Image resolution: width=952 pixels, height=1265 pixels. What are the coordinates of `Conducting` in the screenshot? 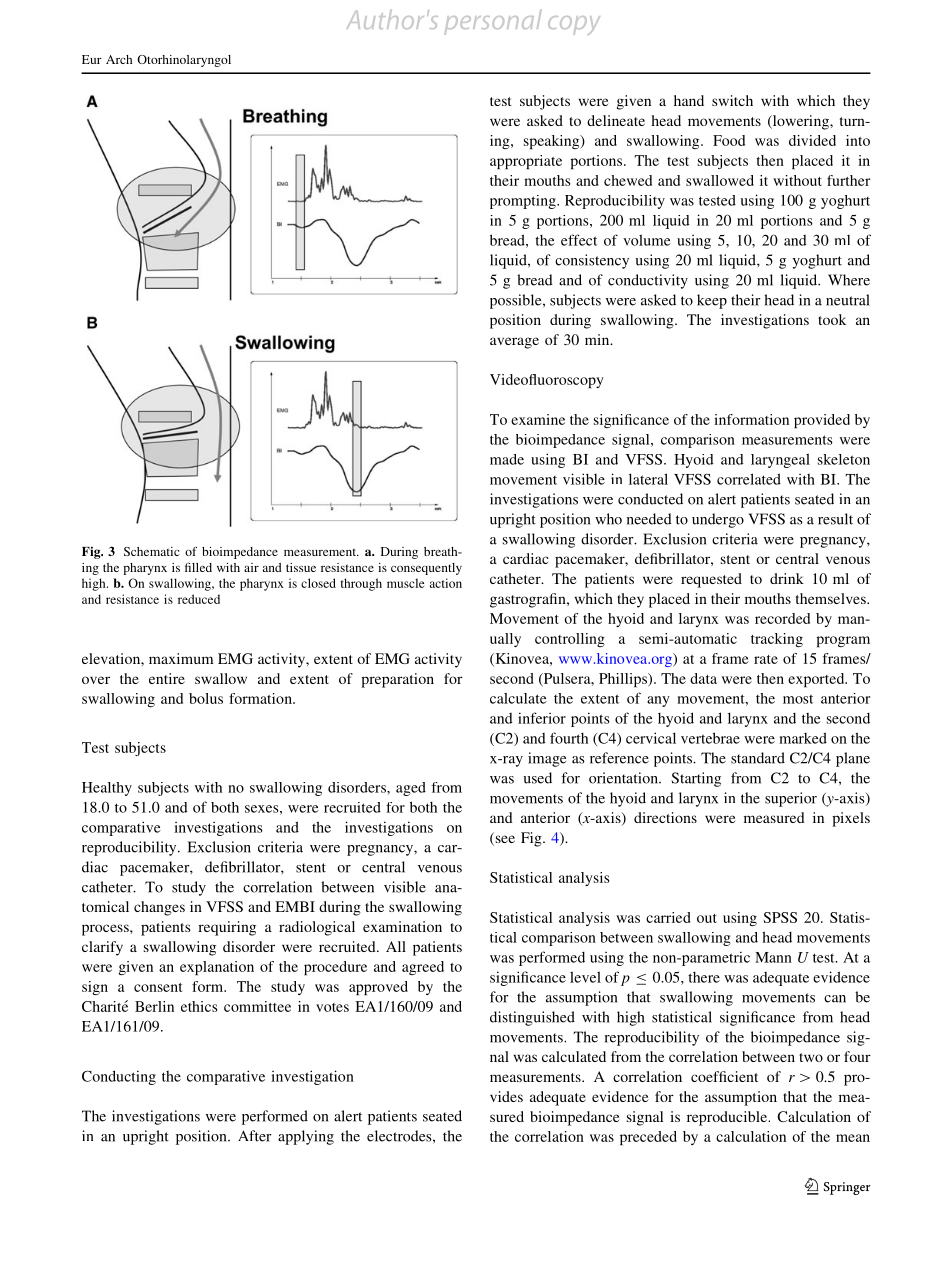 It's located at (119, 1077).
